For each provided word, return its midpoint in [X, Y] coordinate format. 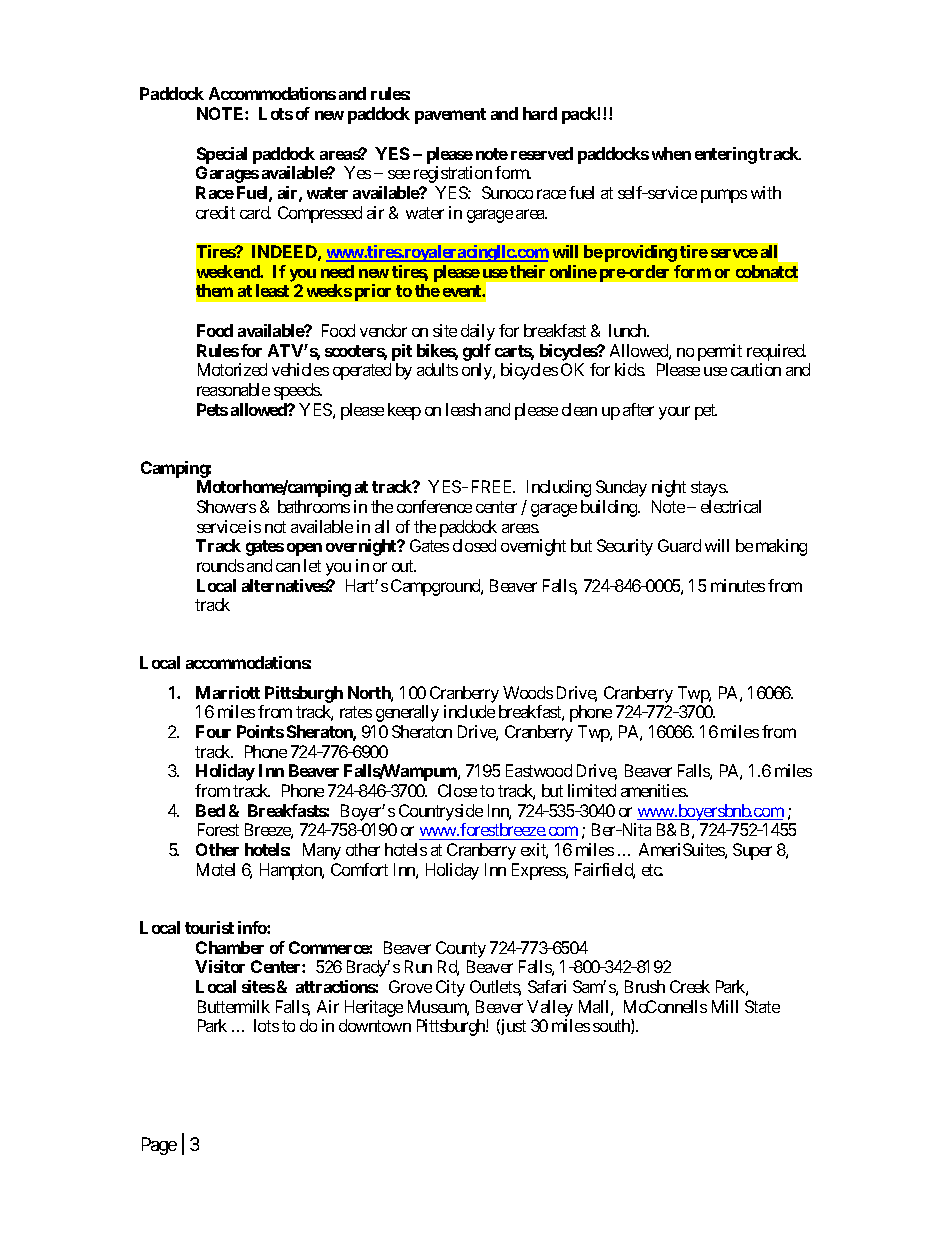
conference [434, 506]
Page [159, 1146]
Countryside [441, 812]
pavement [450, 116]
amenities [654, 790]
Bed [210, 810]
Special [222, 155]
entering [726, 155]
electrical [731, 506]
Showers [226, 506]
